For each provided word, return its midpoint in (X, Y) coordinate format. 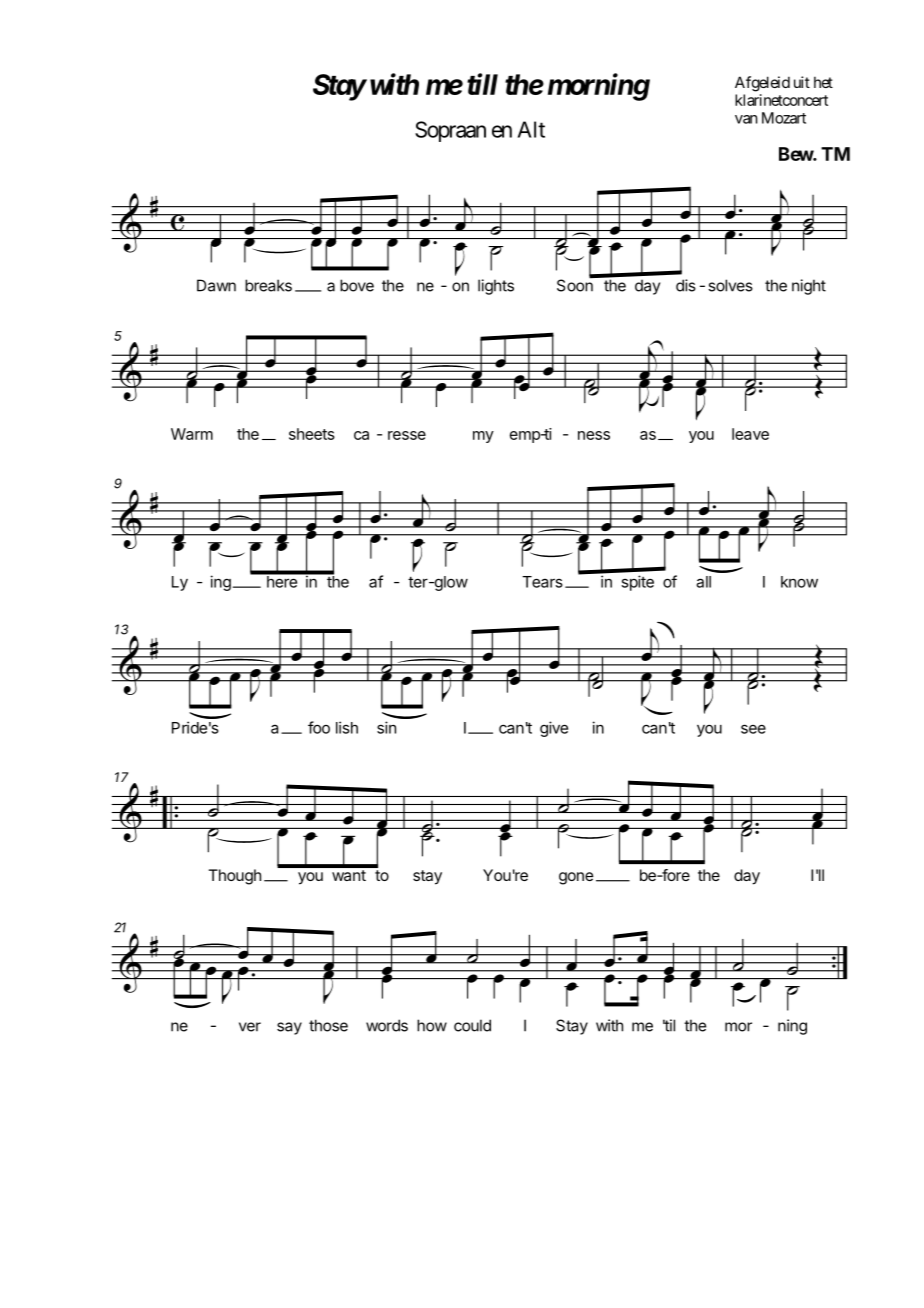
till (482, 84)
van (746, 119)
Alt (531, 129)
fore (675, 875)
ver (250, 1027)
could (472, 1025)
